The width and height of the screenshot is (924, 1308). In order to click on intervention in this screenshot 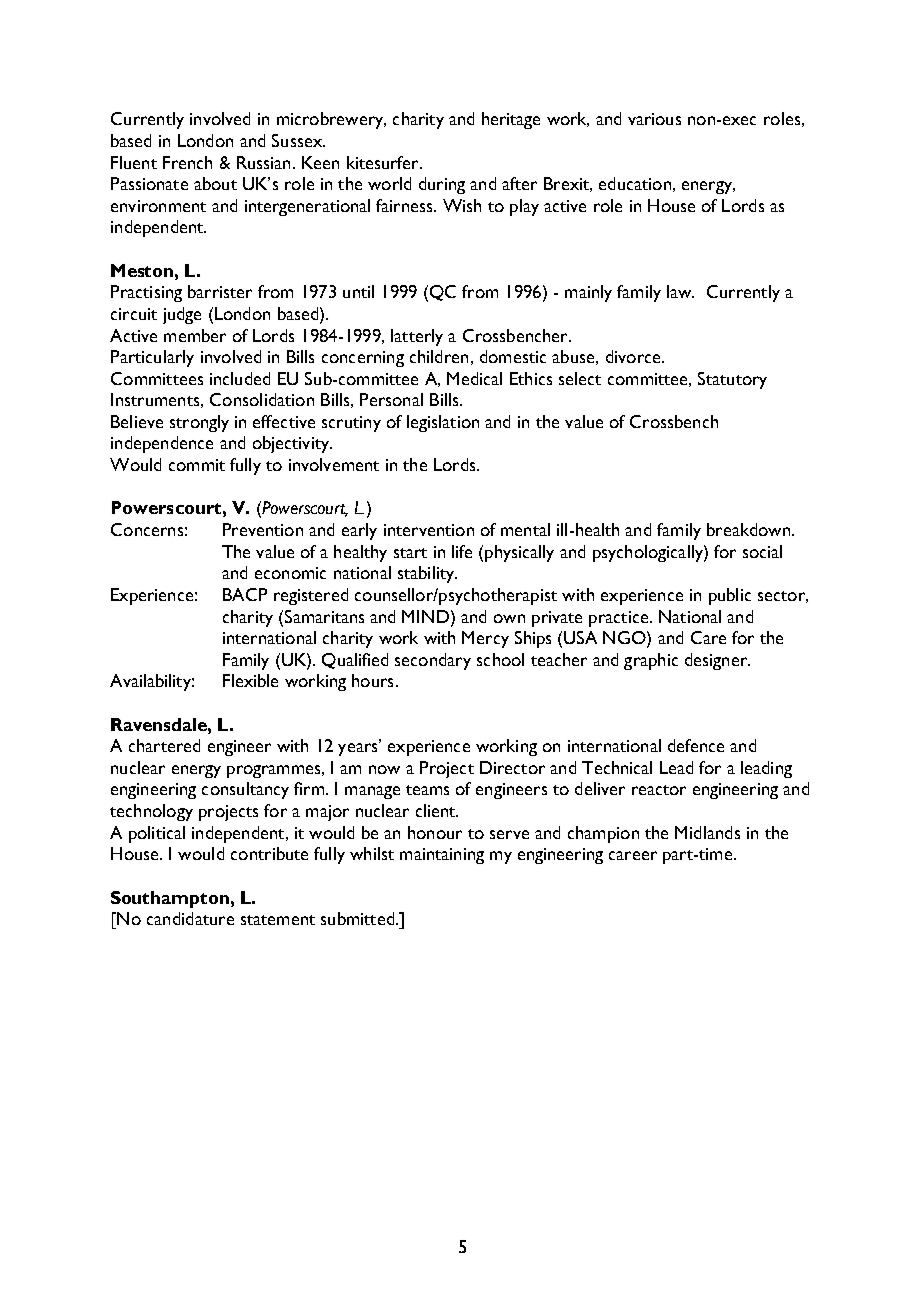, I will do `click(429, 530)`.
